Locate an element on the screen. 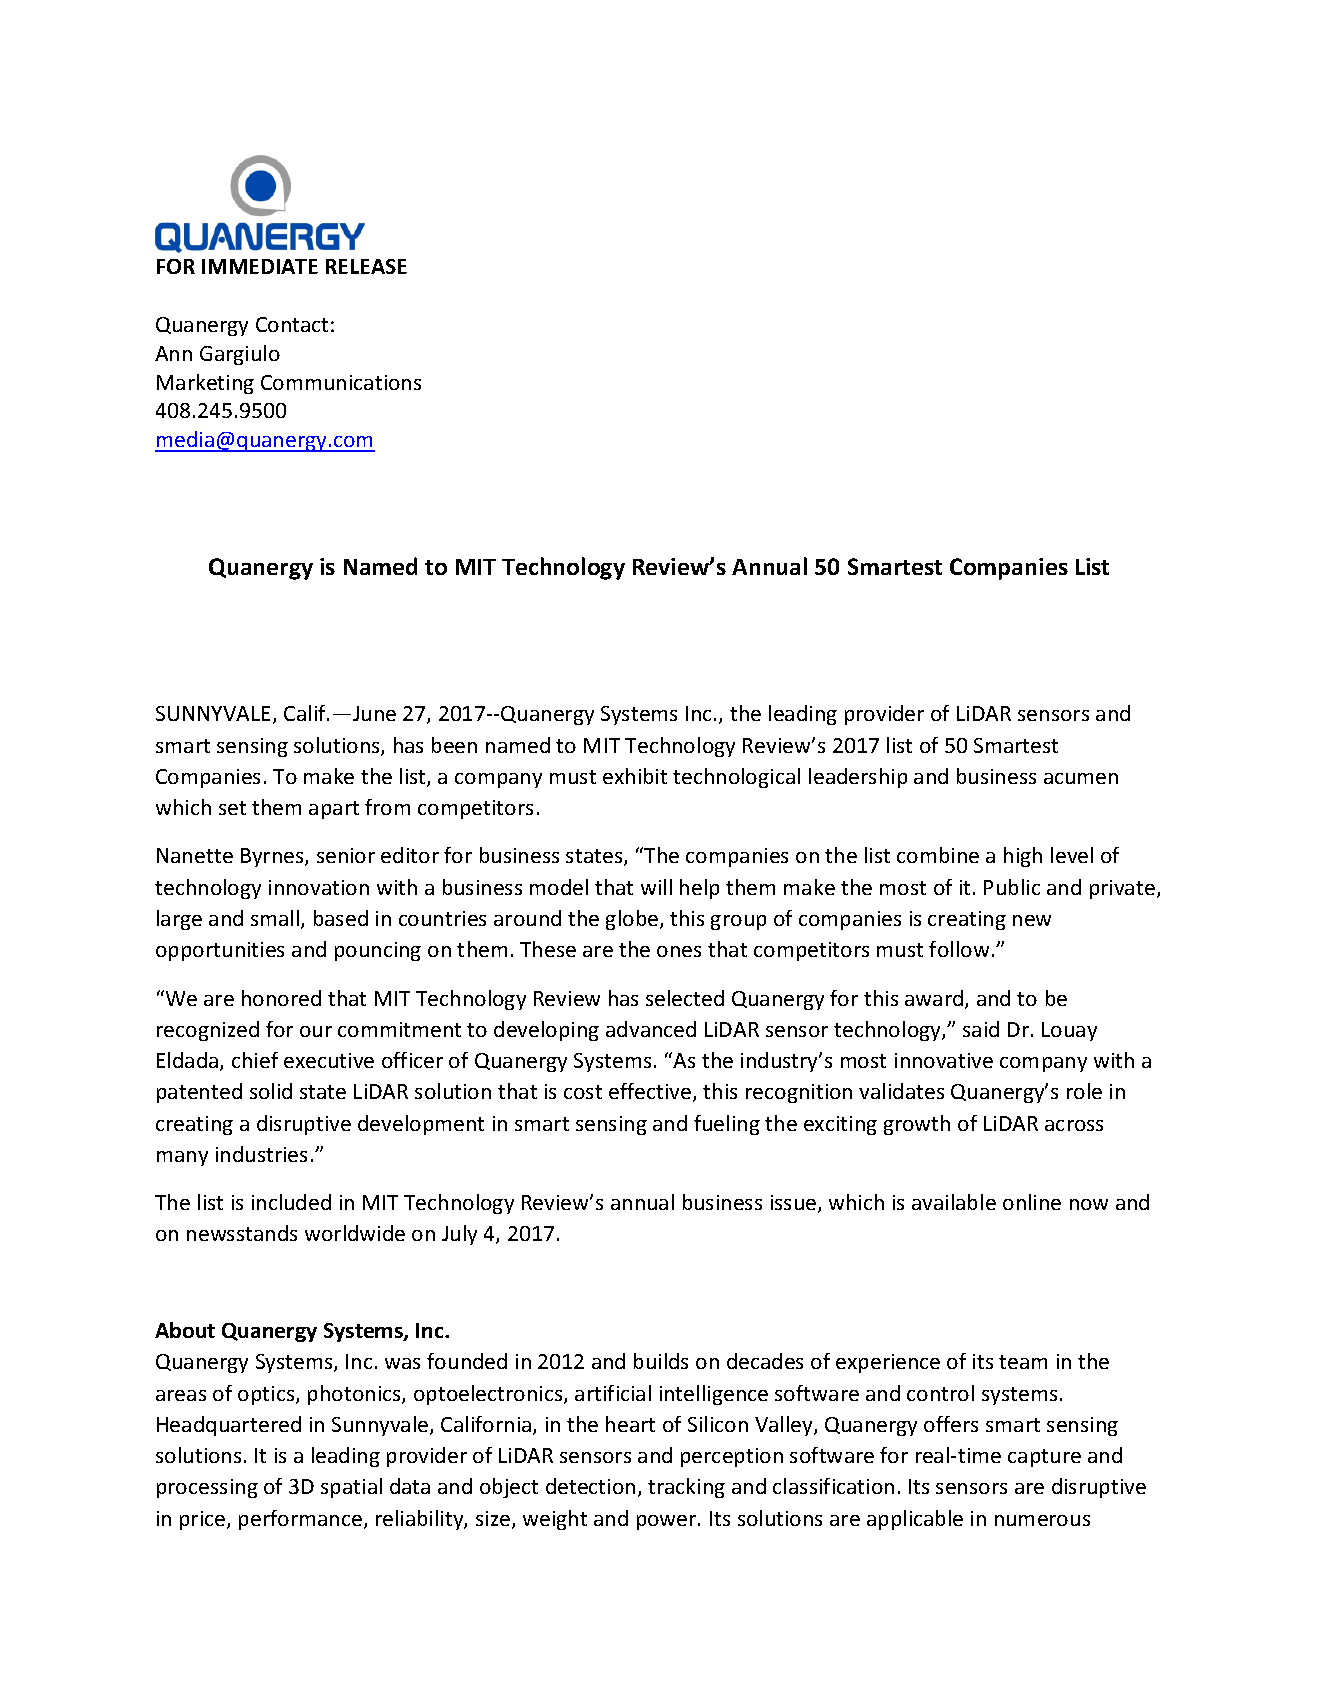 This screenshot has height=1706, width=1319. solid is located at coordinates (271, 1091).
